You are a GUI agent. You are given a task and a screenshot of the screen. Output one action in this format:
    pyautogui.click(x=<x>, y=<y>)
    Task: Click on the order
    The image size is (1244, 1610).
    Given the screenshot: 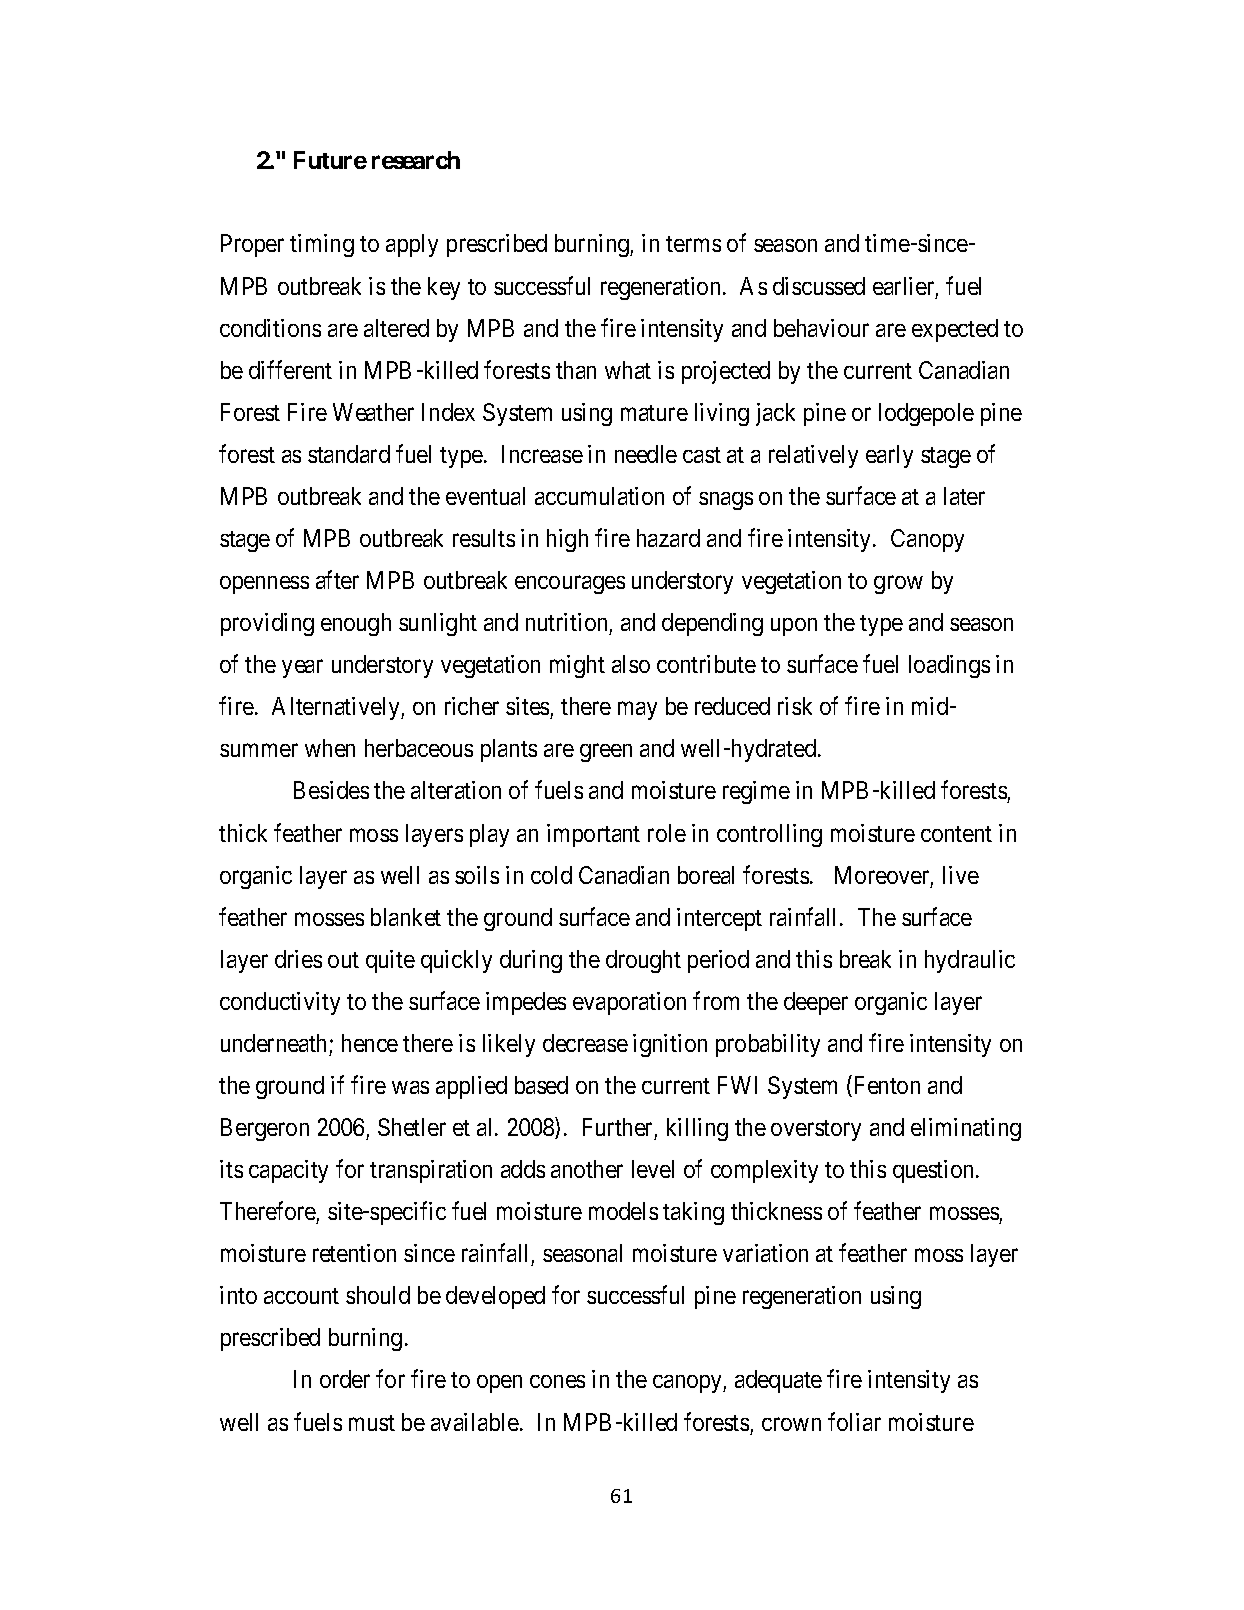 What is the action you would take?
    pyautogui.click(x=345, y=1379)
